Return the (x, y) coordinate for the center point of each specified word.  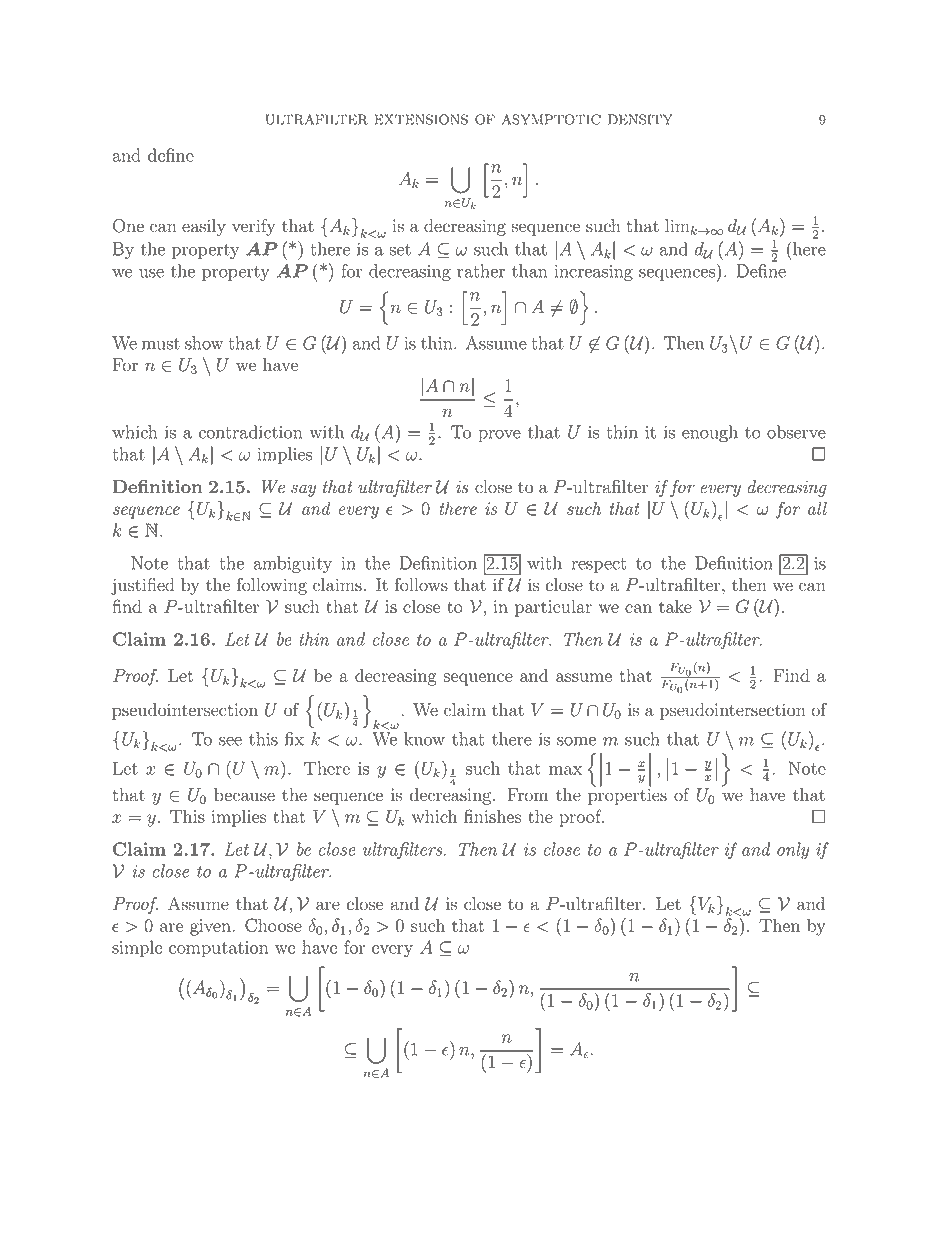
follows (421, 585)
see (230, 741)
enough (710, 433)
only (793, 851)
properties (627, 795)
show (204, 343)
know (424, 739)
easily (204, 227)
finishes (492, 816)
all (817, 508)
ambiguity (293, 564)
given (211, 927)
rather (481, 271)
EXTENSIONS (421, 119)
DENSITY (640, 119)
